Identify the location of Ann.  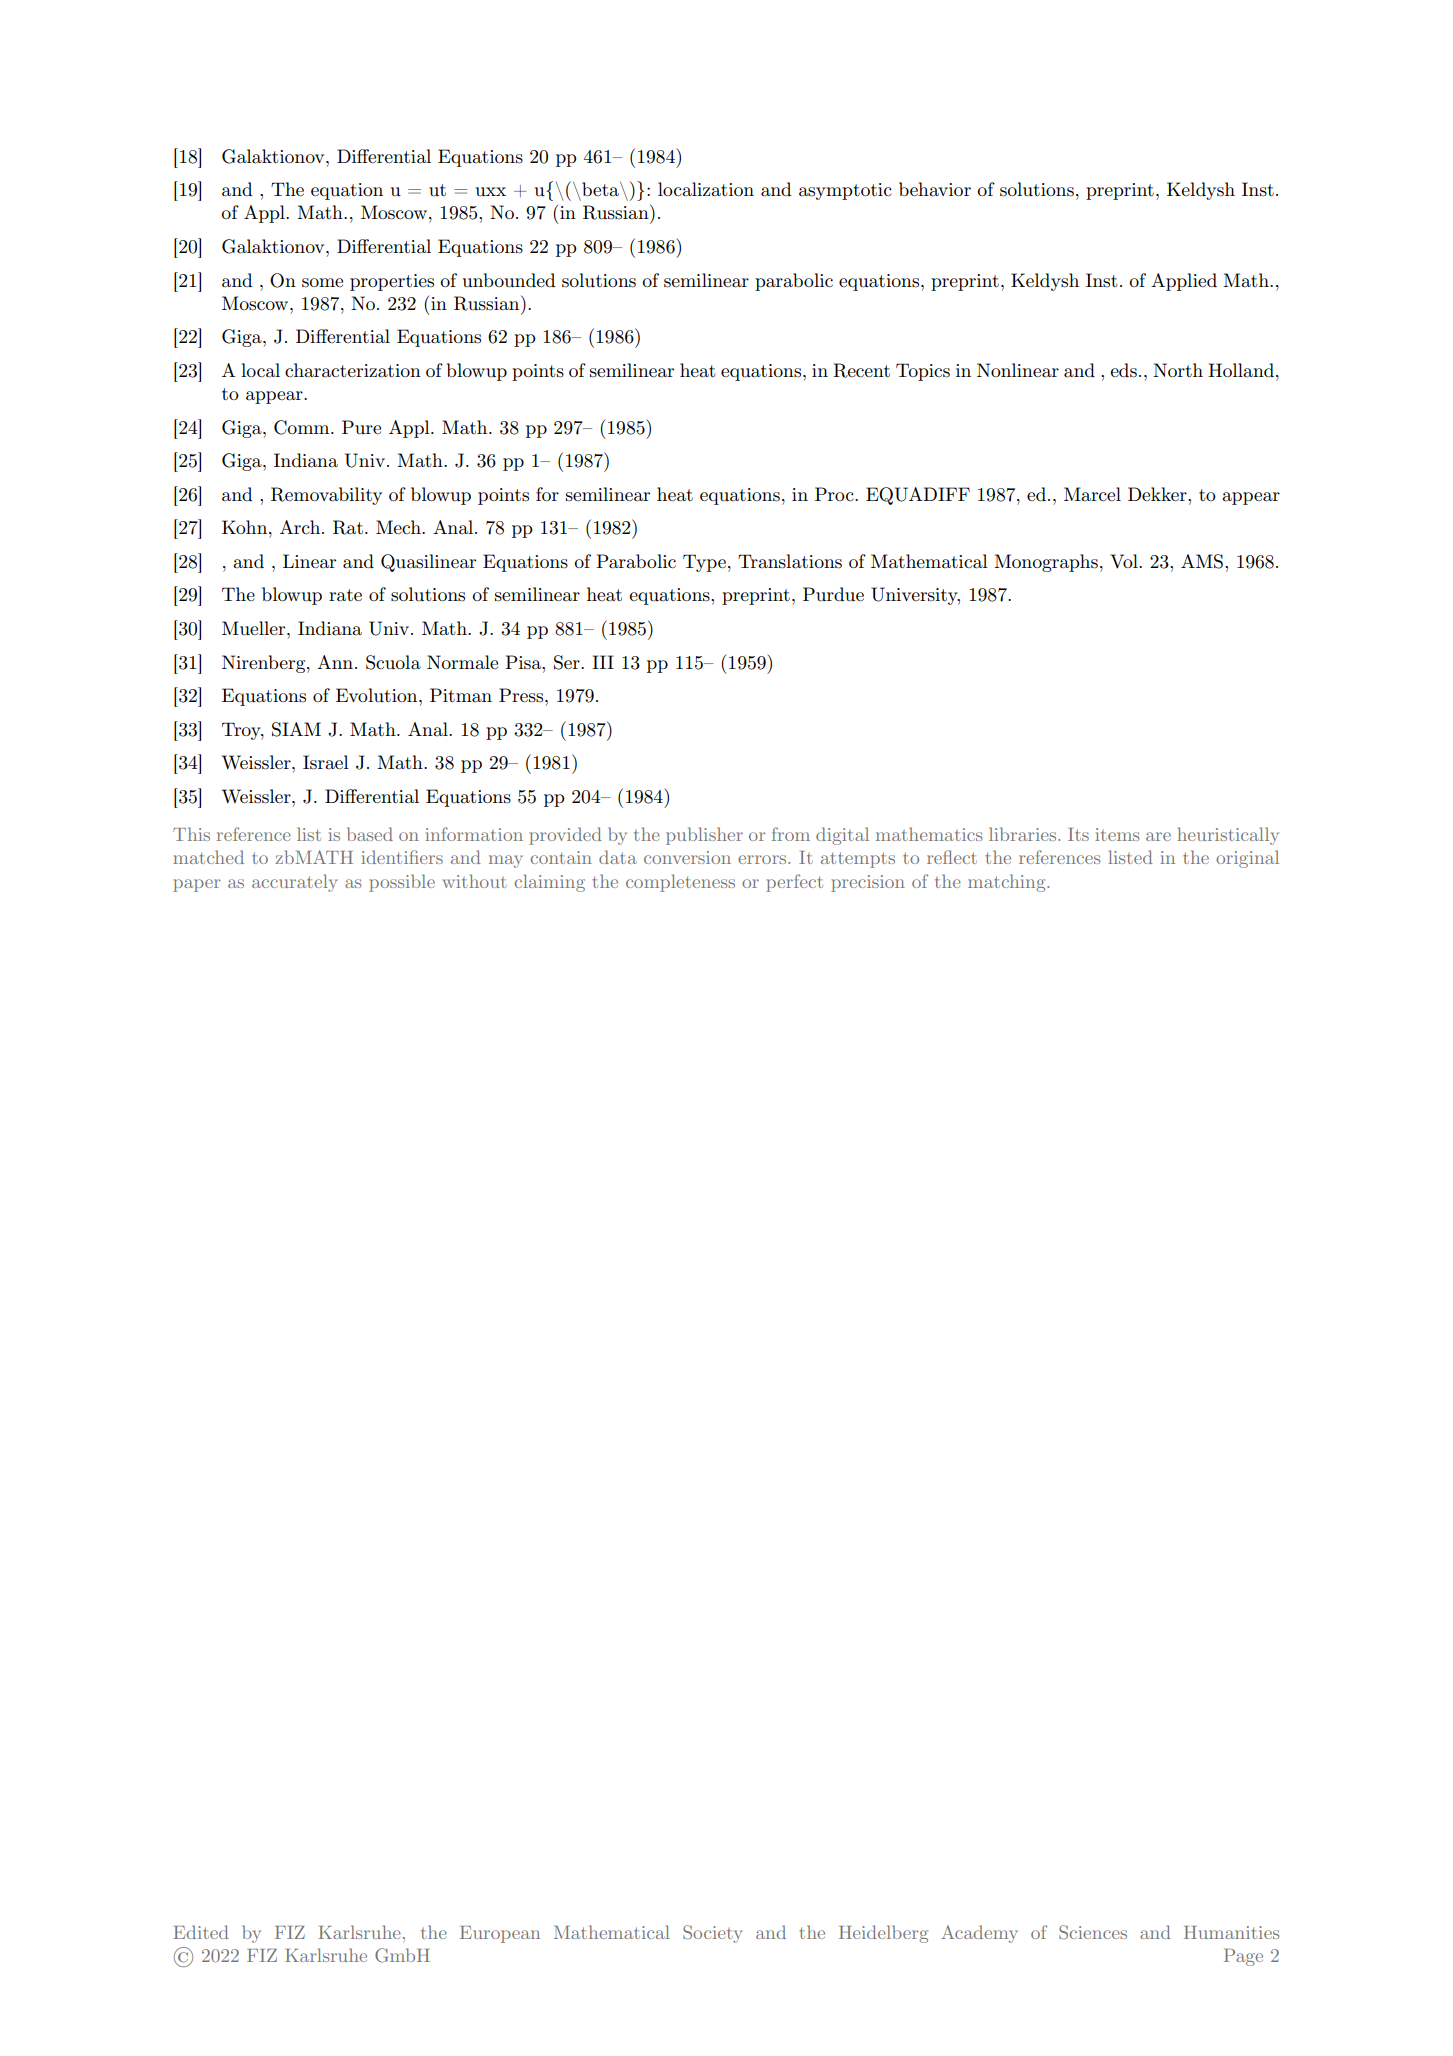
(336, 662).
